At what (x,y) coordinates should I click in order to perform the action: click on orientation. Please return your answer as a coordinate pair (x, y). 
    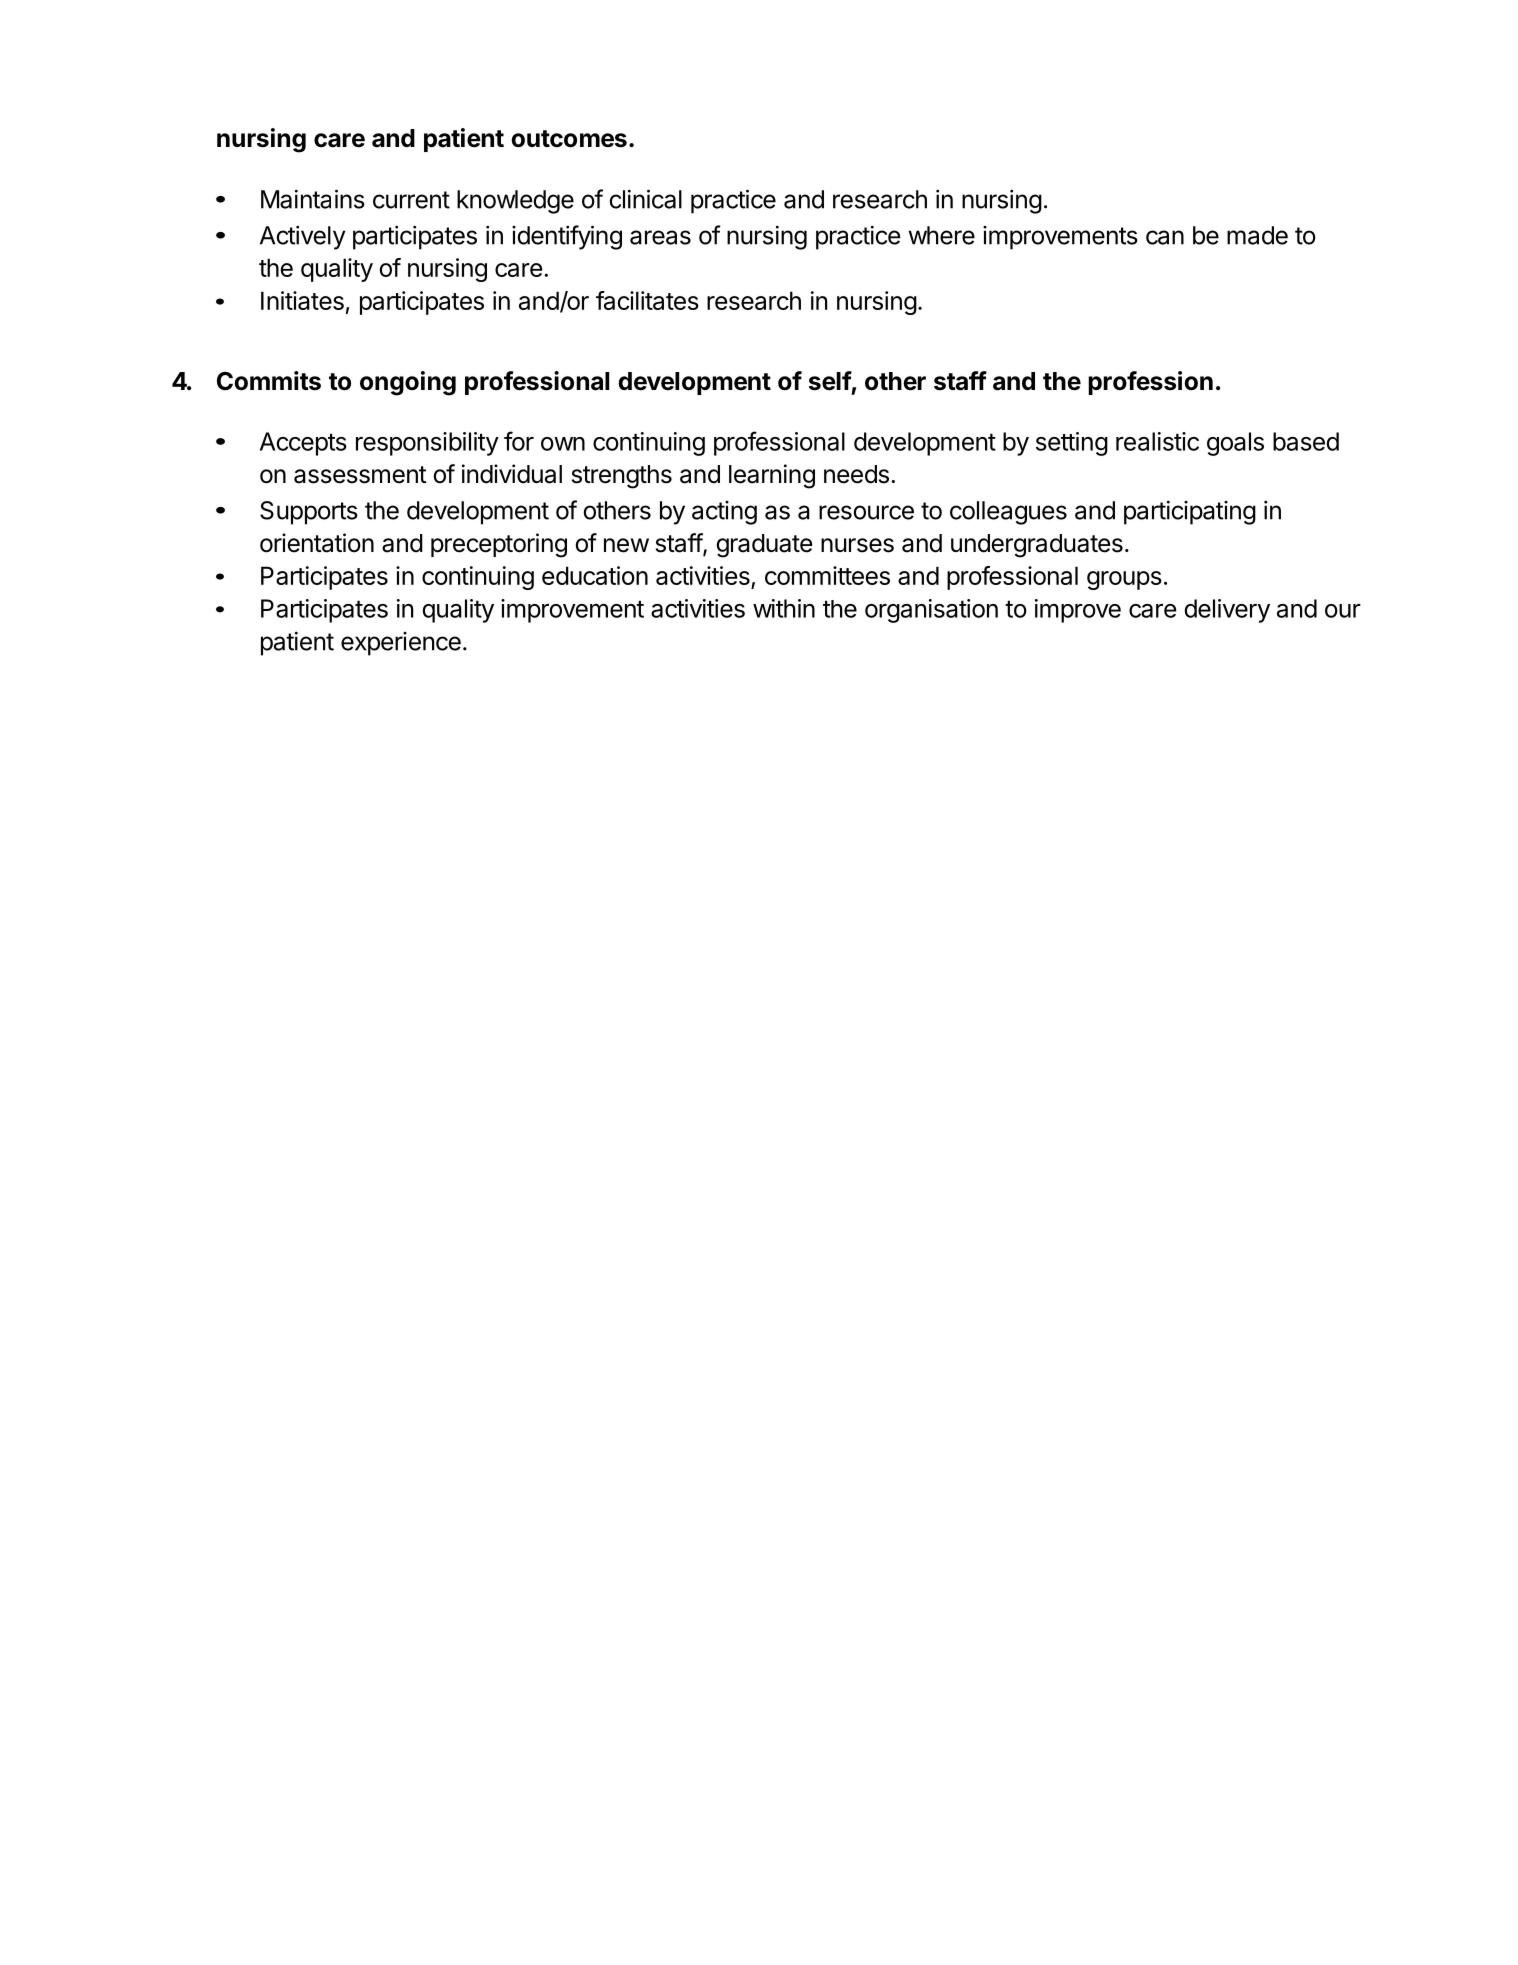
    Looking at the image, I should click on (317, 543).
